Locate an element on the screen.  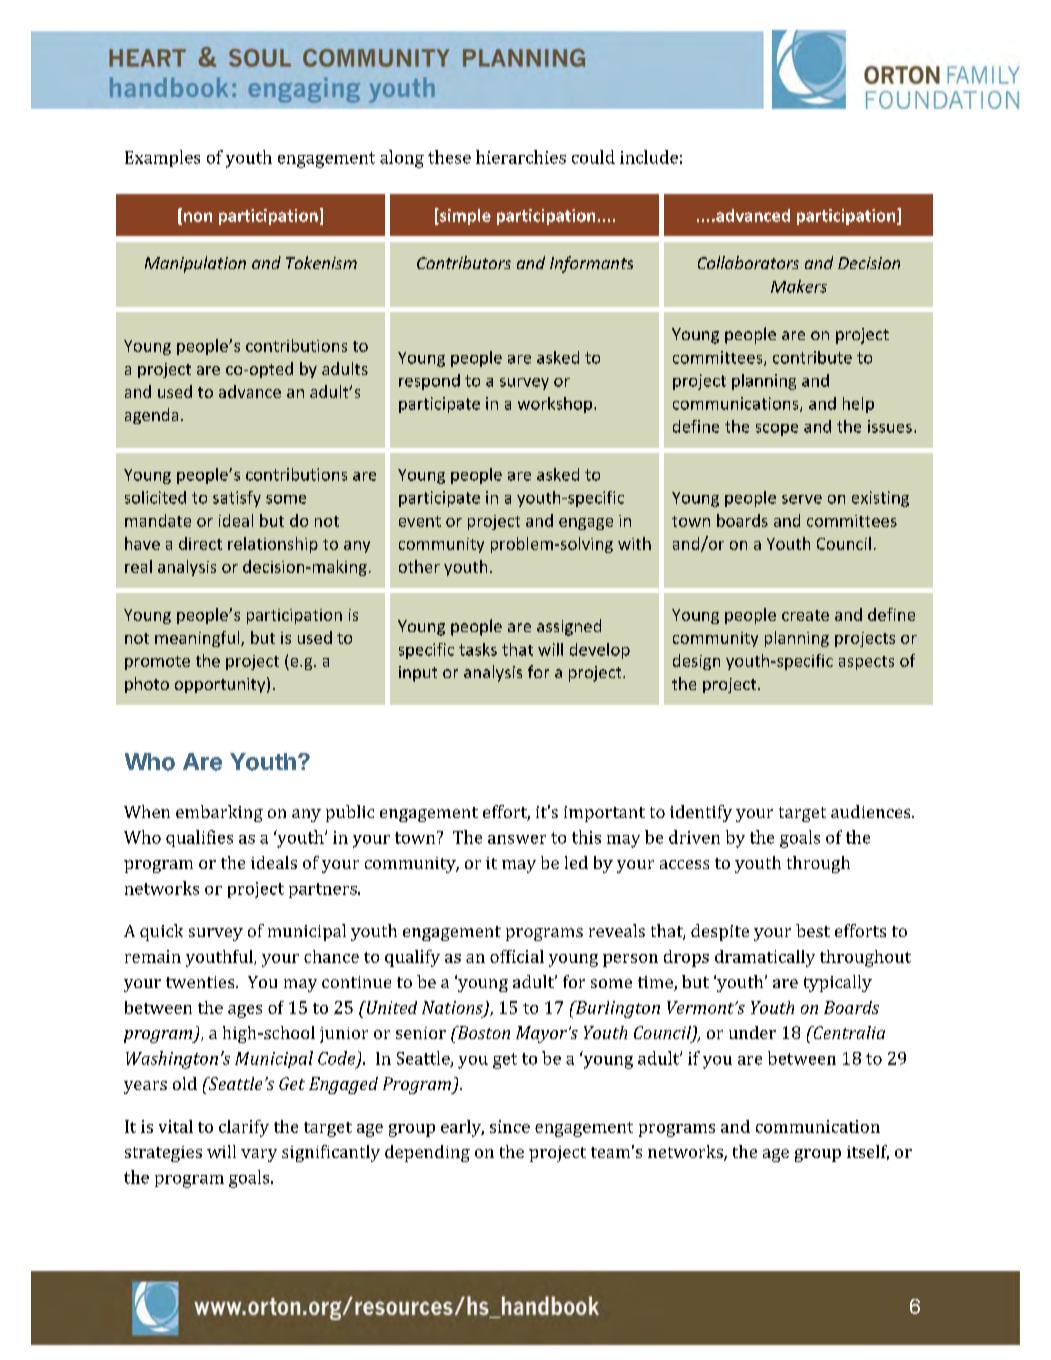
Collaborators is located at coordinates (748, 262).
